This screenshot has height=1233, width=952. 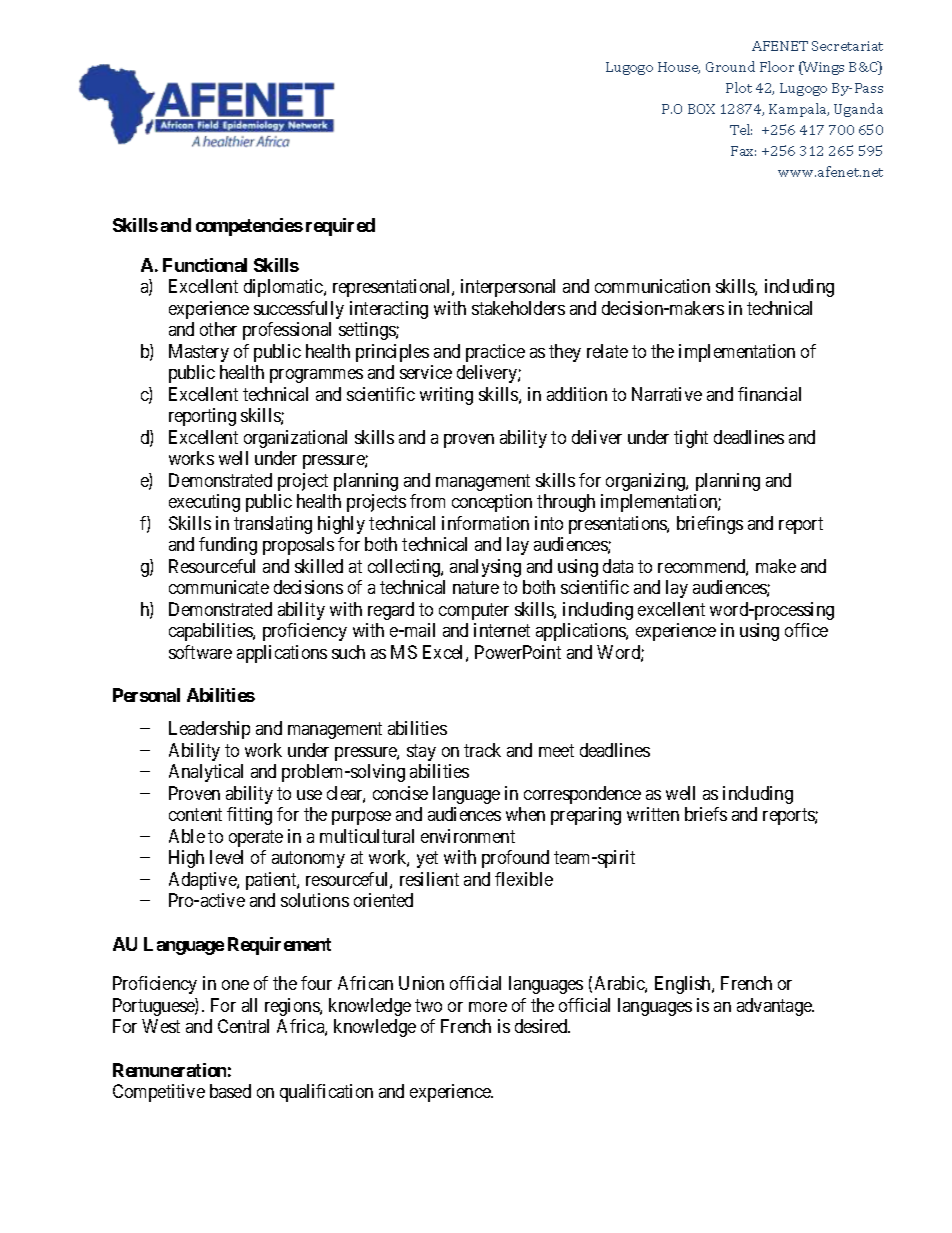 I want to click on Floor, so click(x=777, y=66).
